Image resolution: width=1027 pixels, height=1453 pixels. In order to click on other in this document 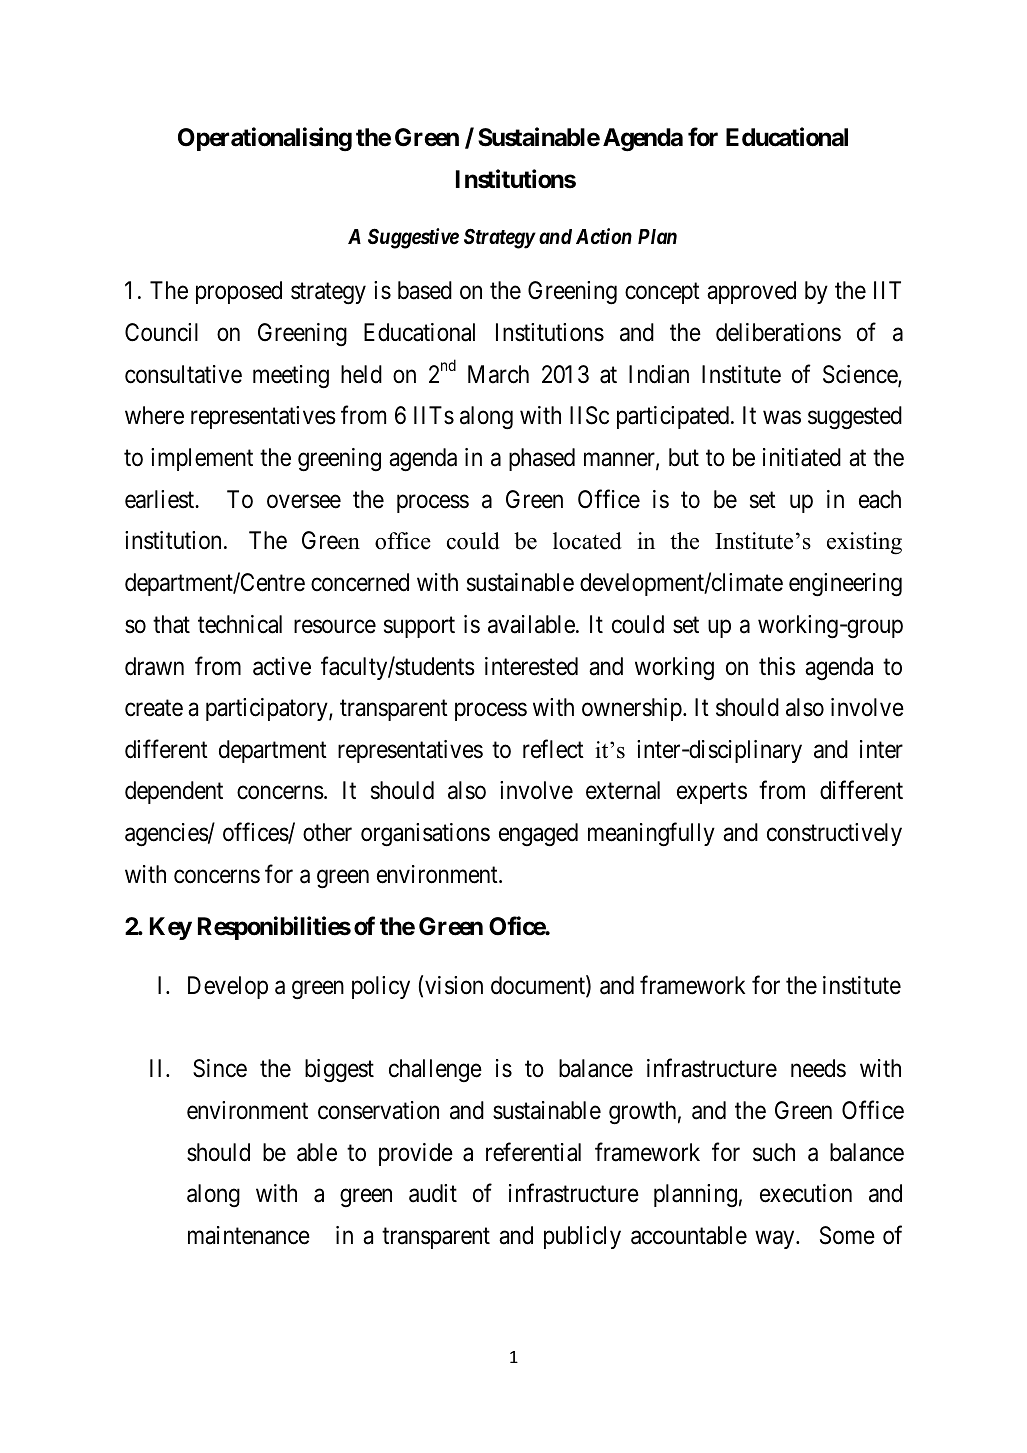, I will do `click(327, 832)`.
